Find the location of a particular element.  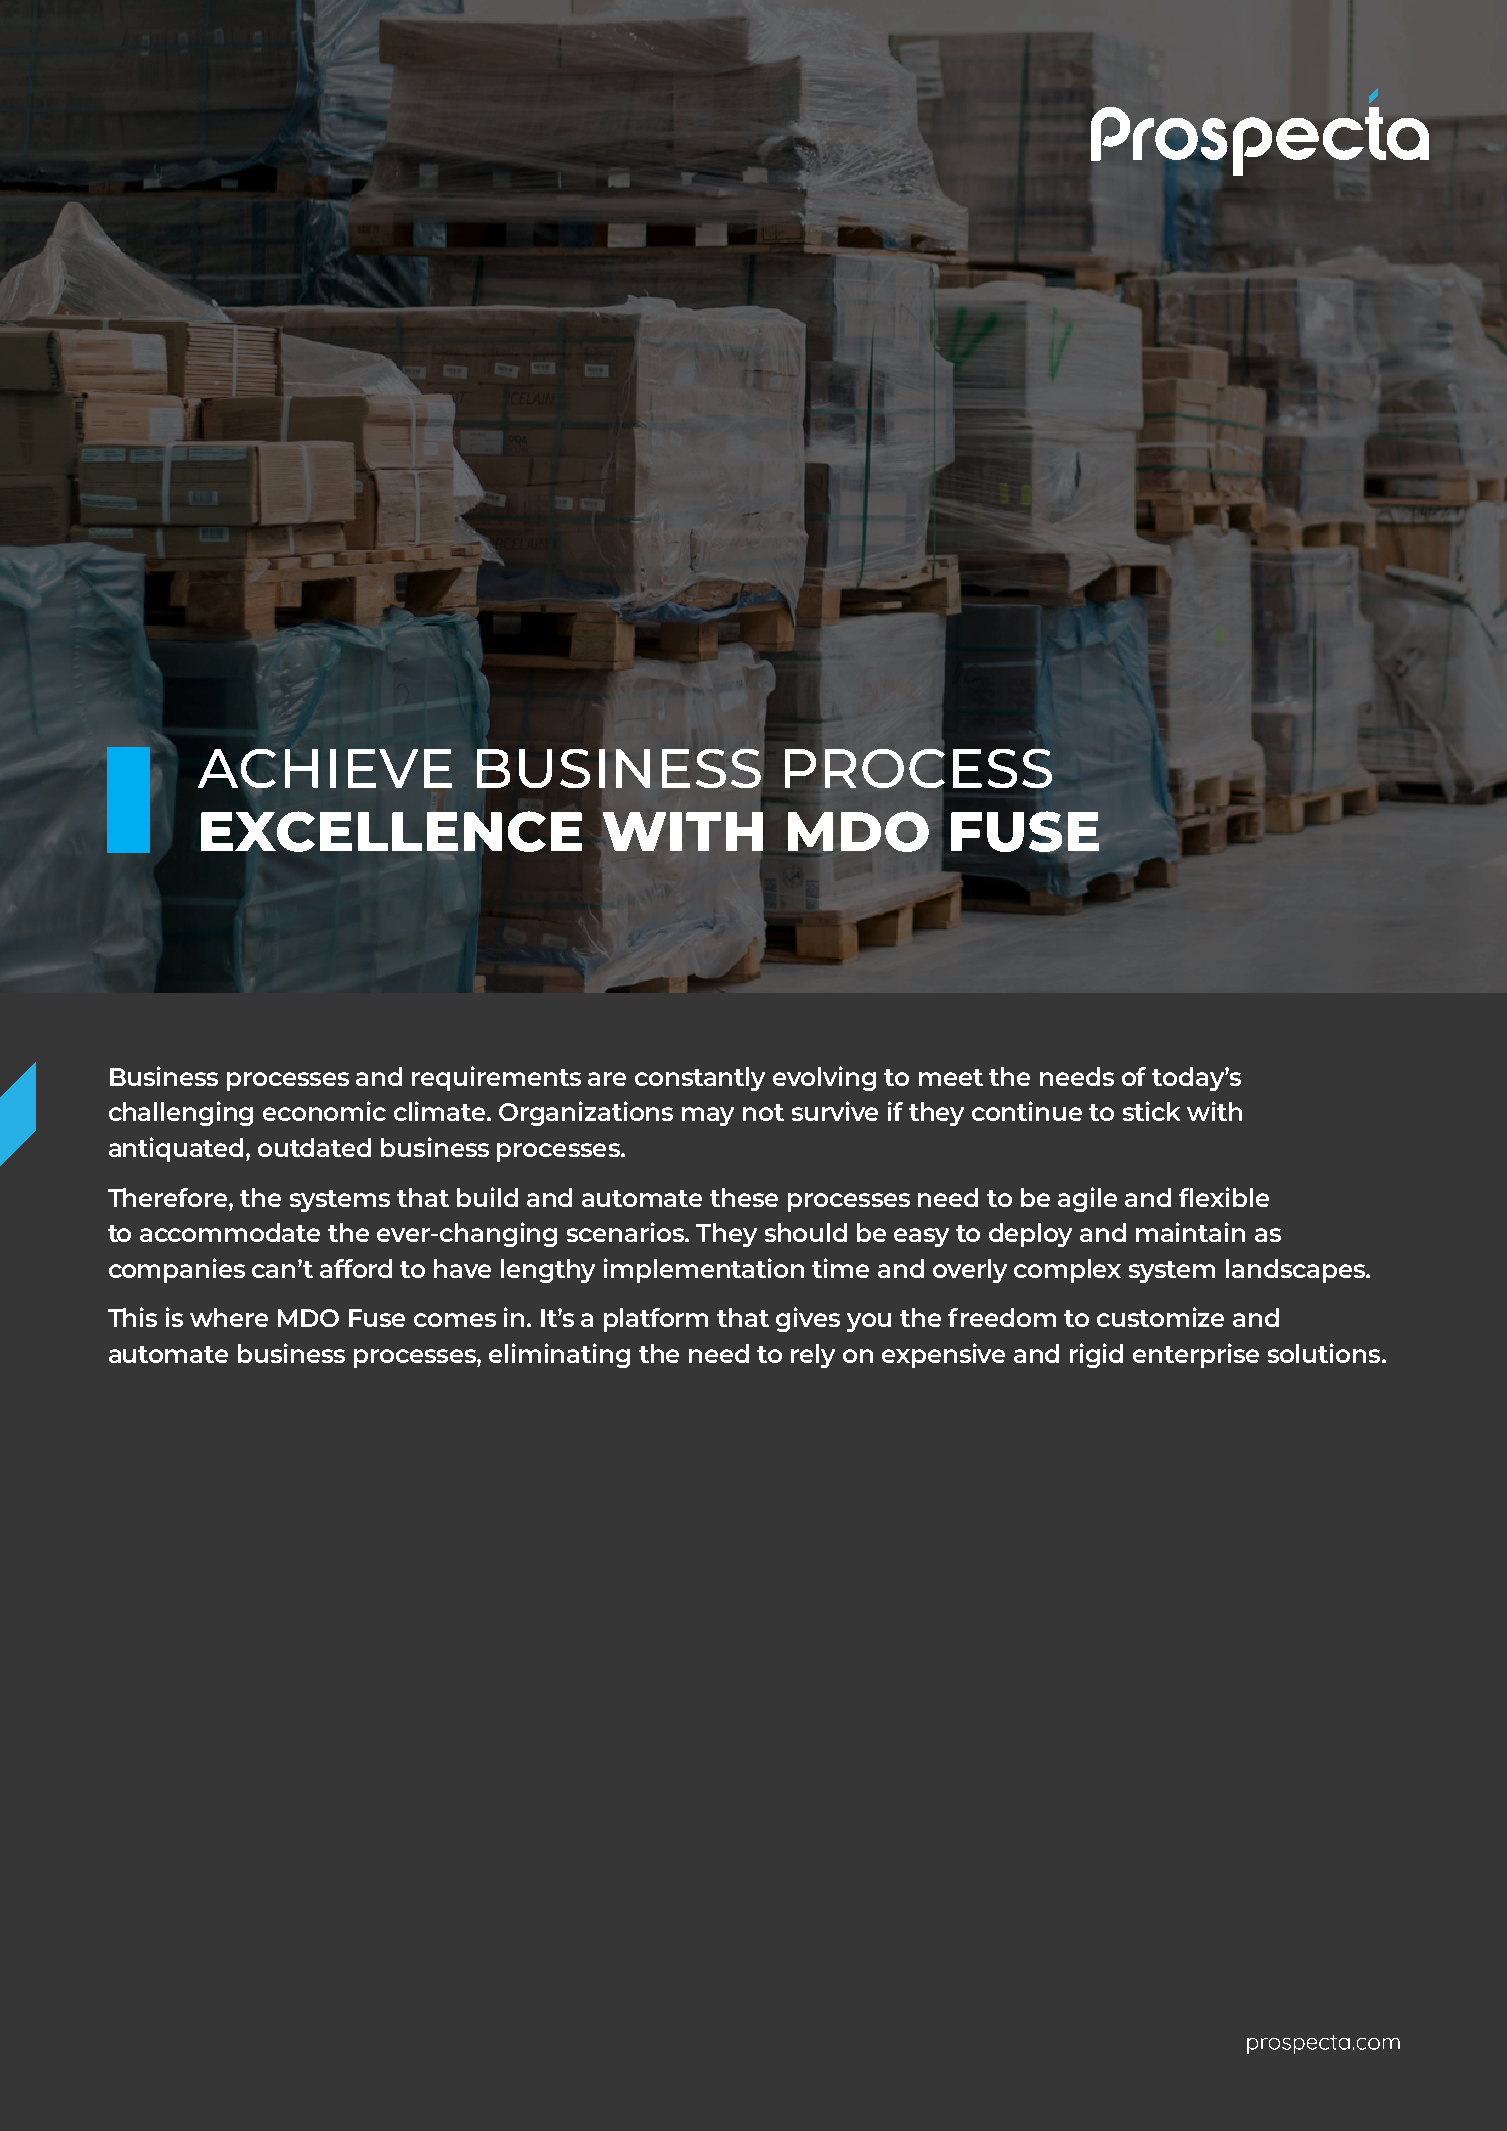

rely is located at coordinates (813, 1356).
